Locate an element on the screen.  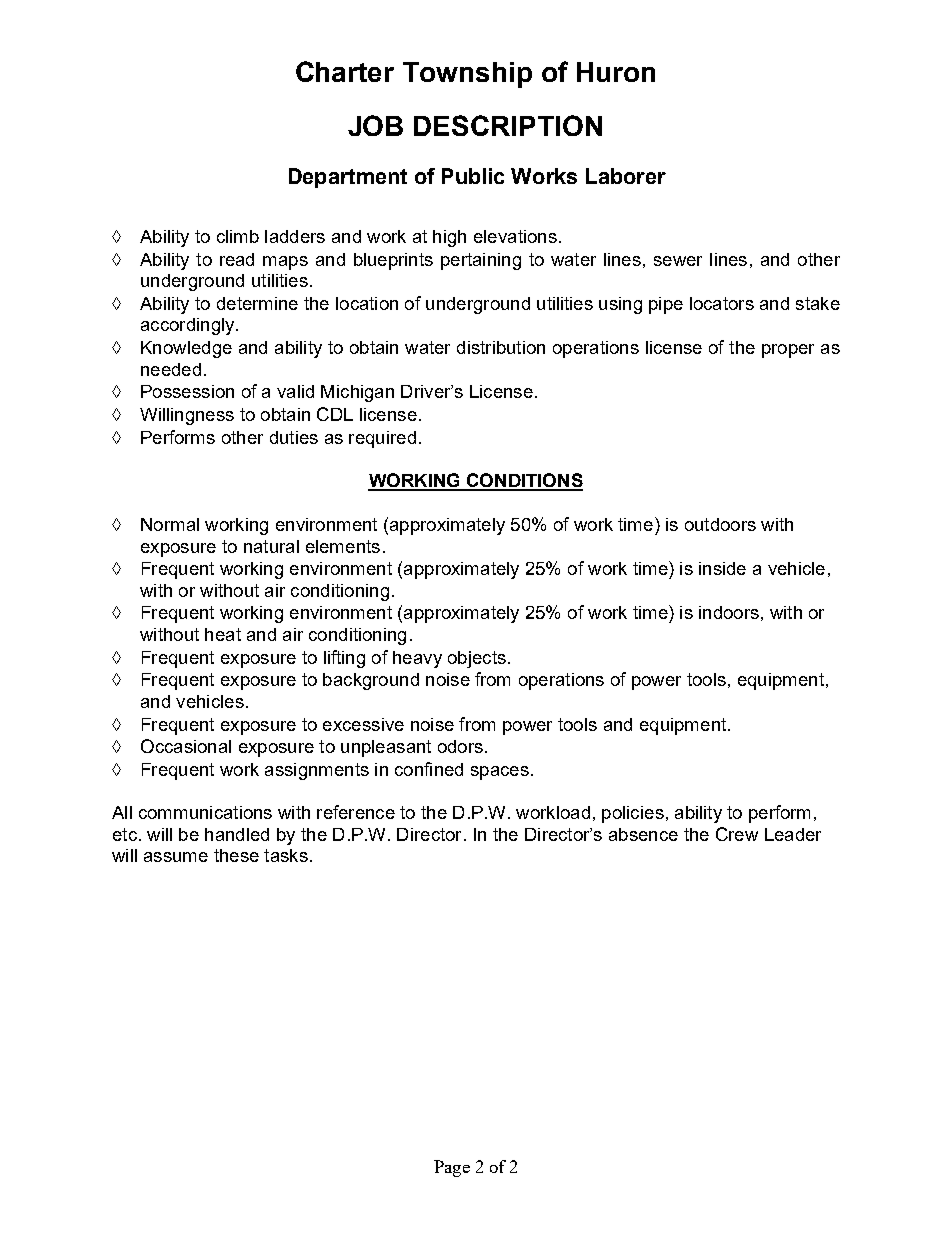
Huron is located at coordinates (616, 72).
